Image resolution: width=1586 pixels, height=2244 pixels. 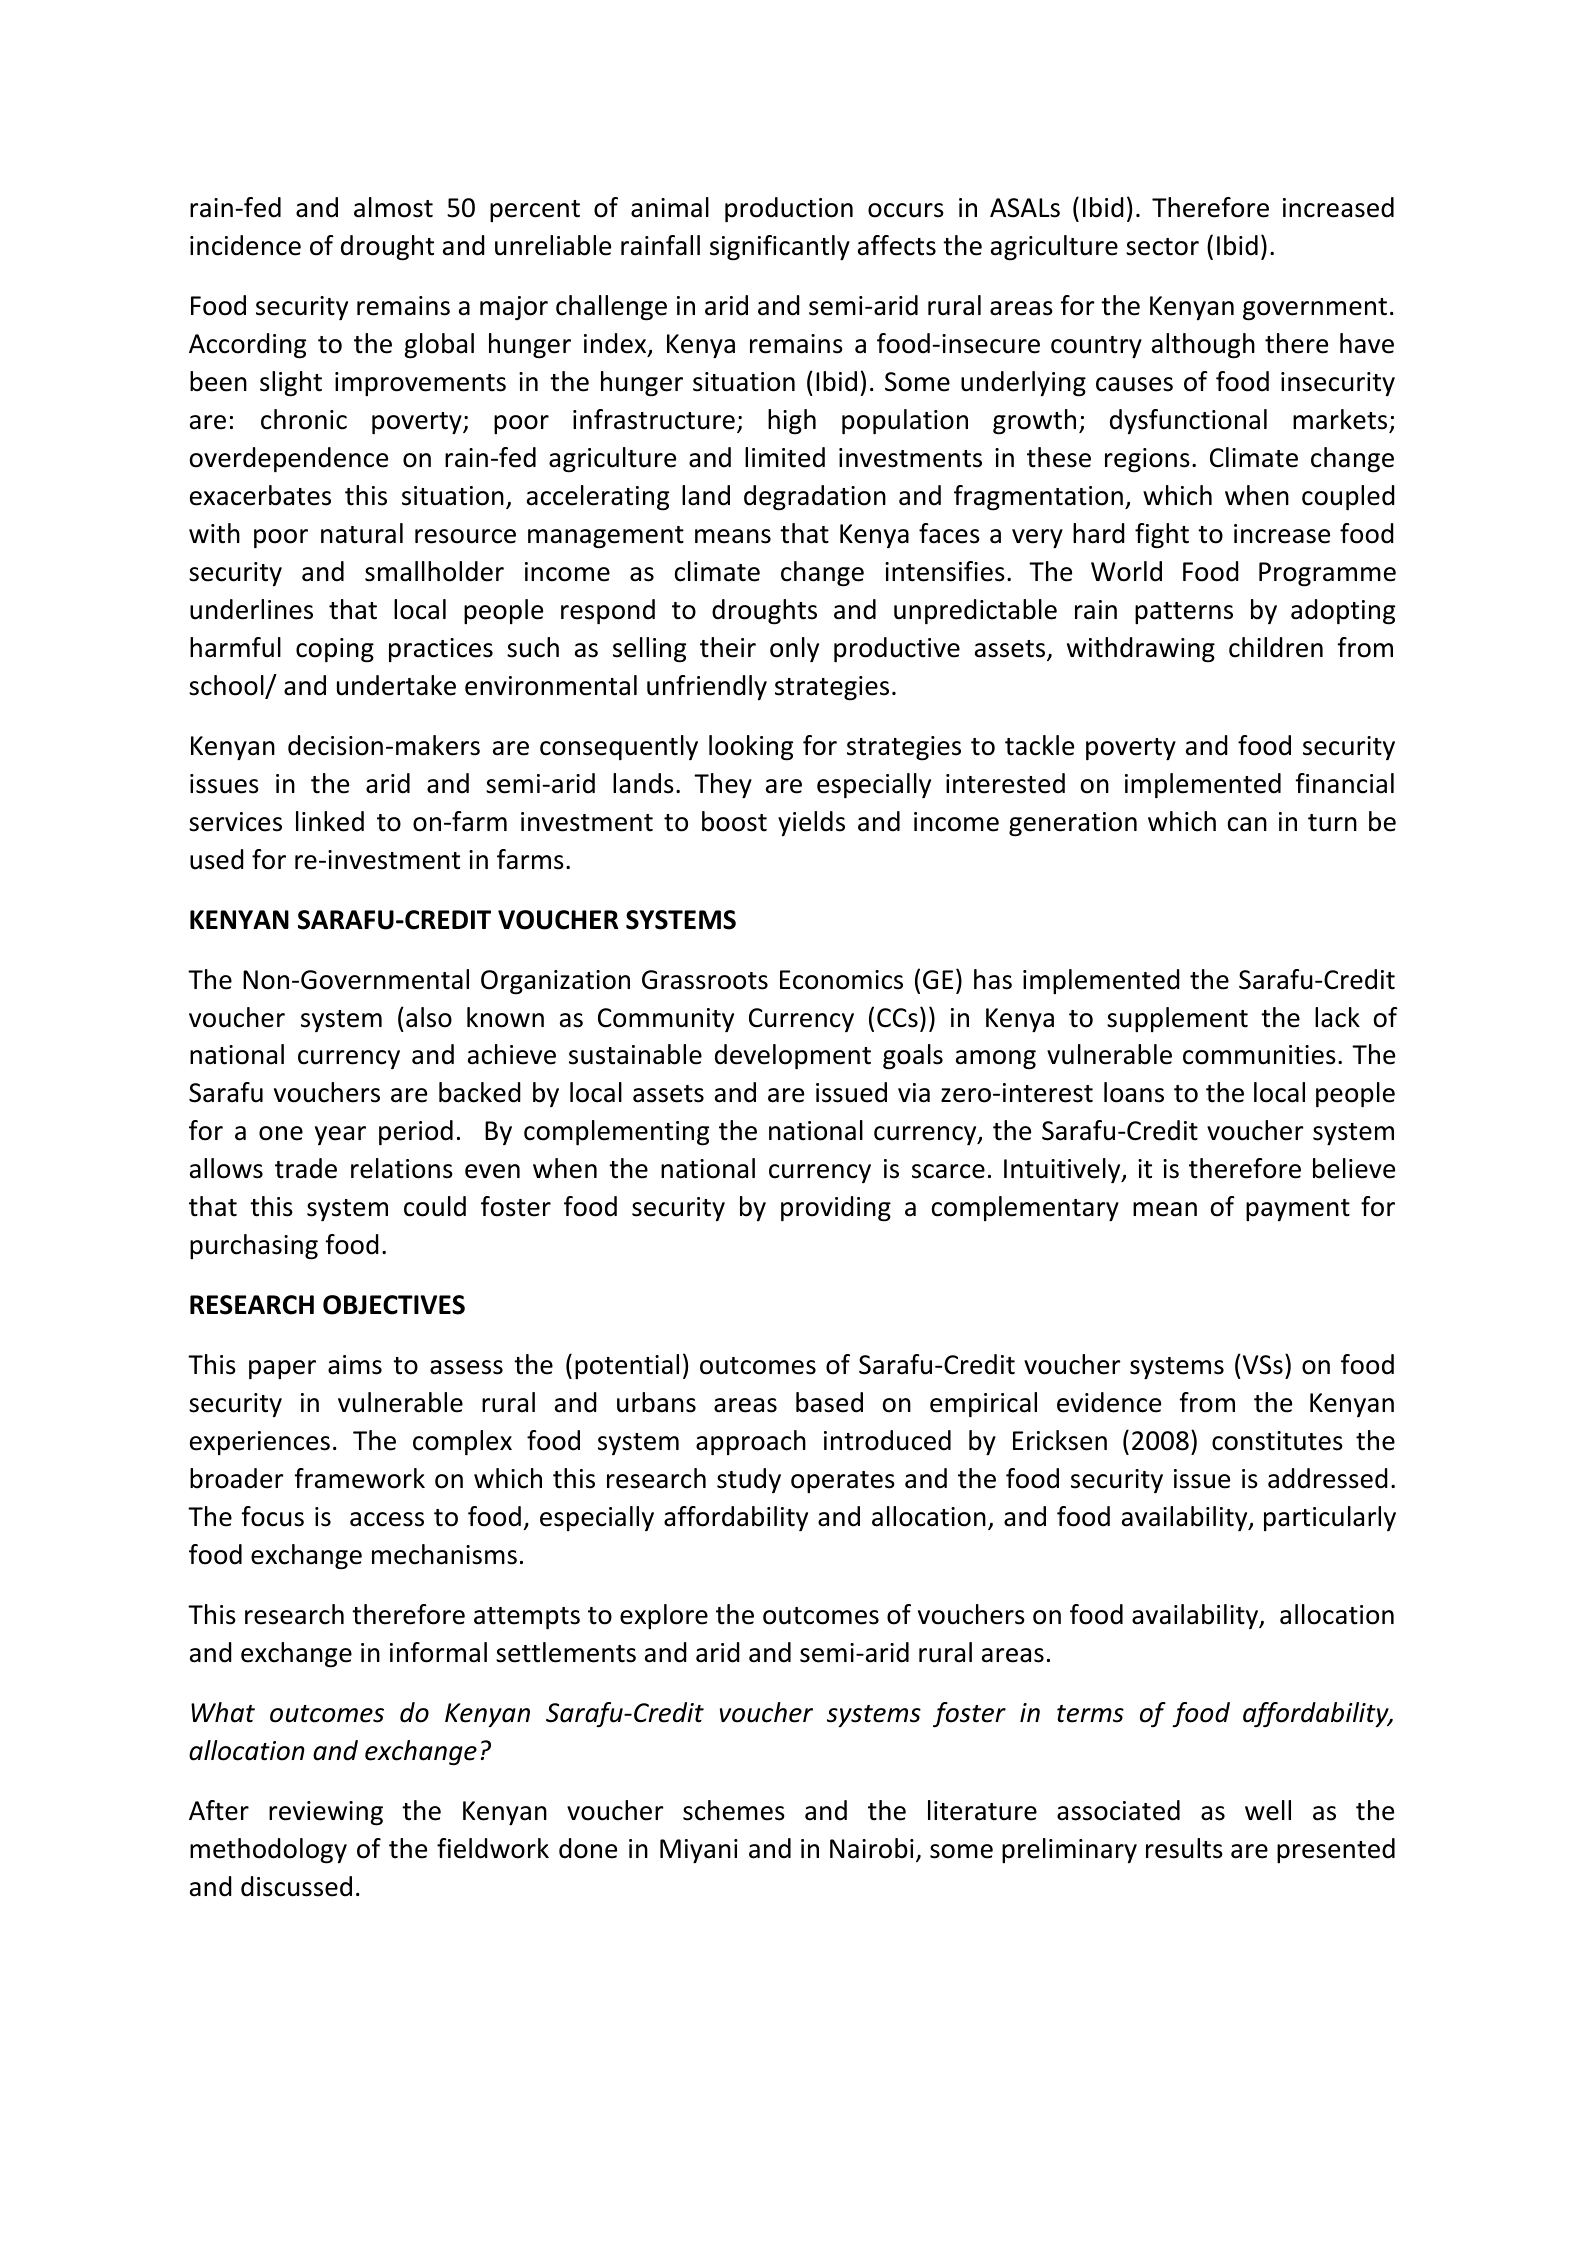 What do you see at coordinates (1162, 247) in the document?
I see `sector` at bounding box center [1162, 247].
